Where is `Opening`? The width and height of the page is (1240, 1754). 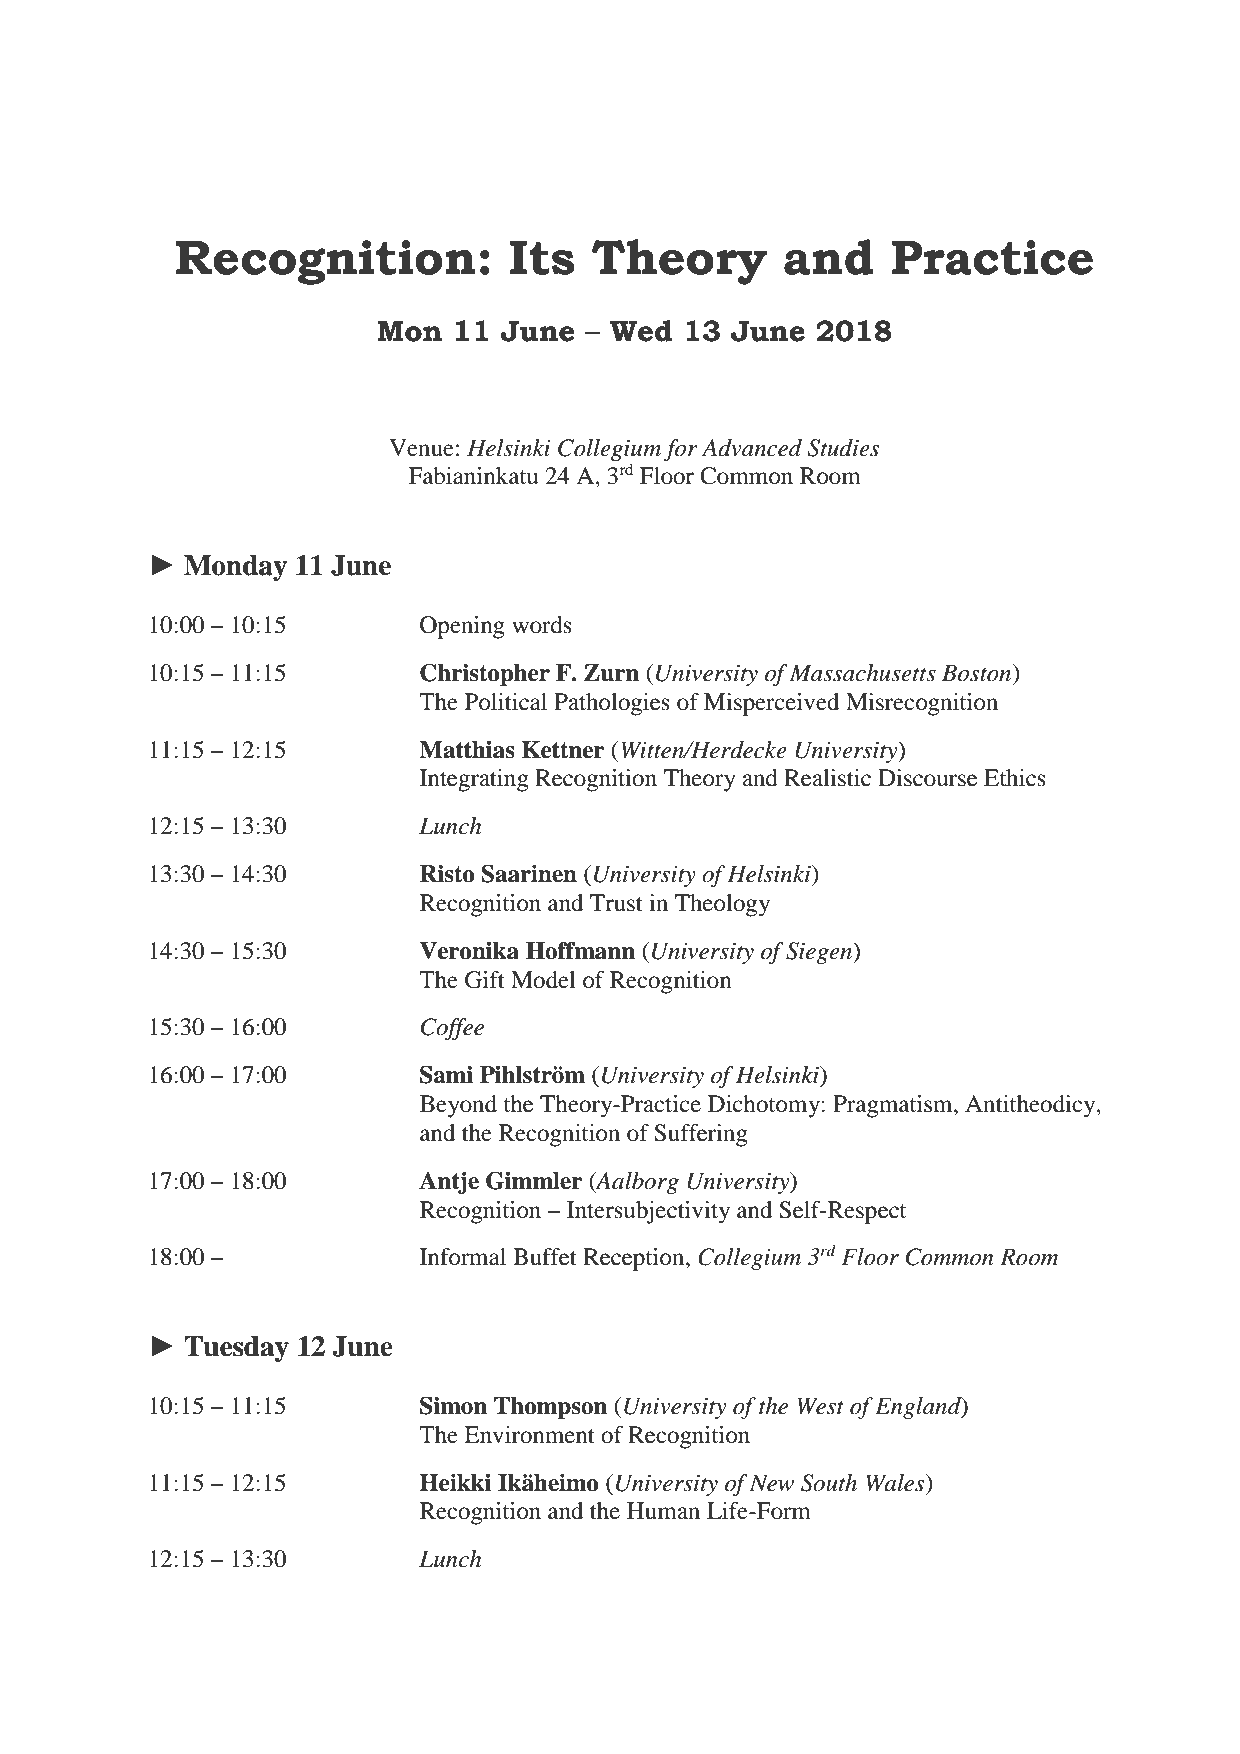 Opening is located at coordinates (462, 627).
